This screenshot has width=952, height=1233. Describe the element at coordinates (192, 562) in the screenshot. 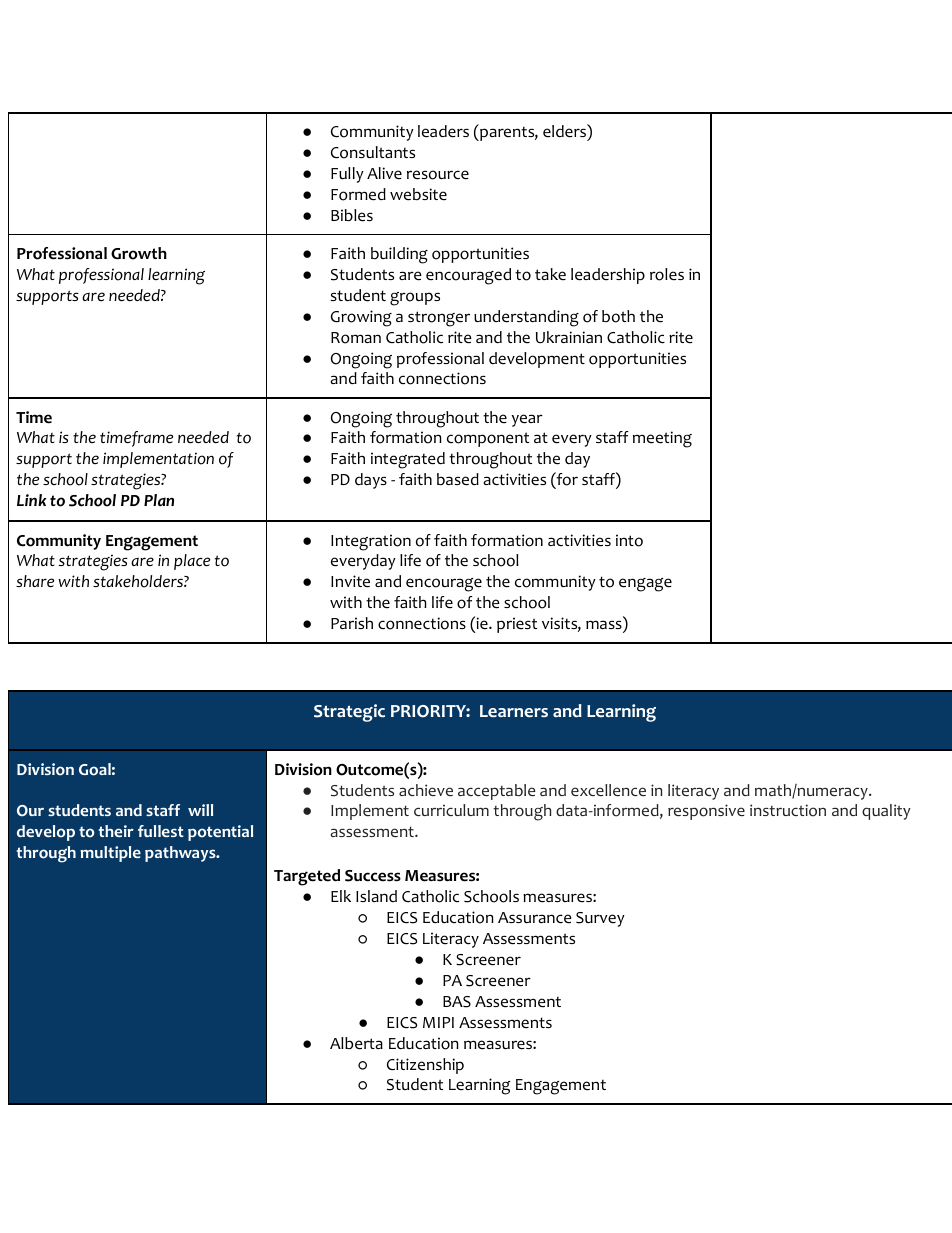

I see `place` at that location.
